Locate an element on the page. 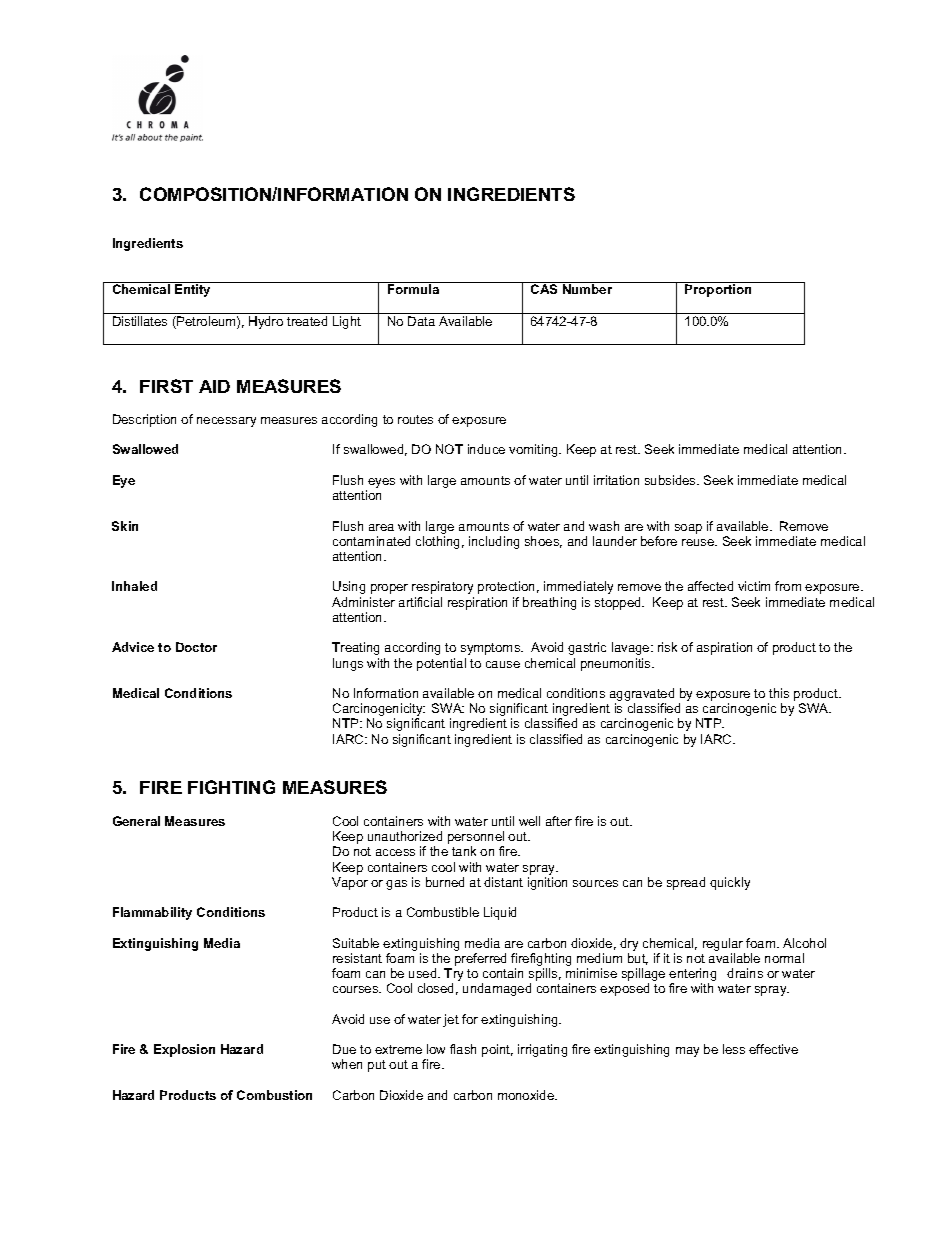 The width and height of the document is (952, 1233). Data is located at coordinates (421, 321).
